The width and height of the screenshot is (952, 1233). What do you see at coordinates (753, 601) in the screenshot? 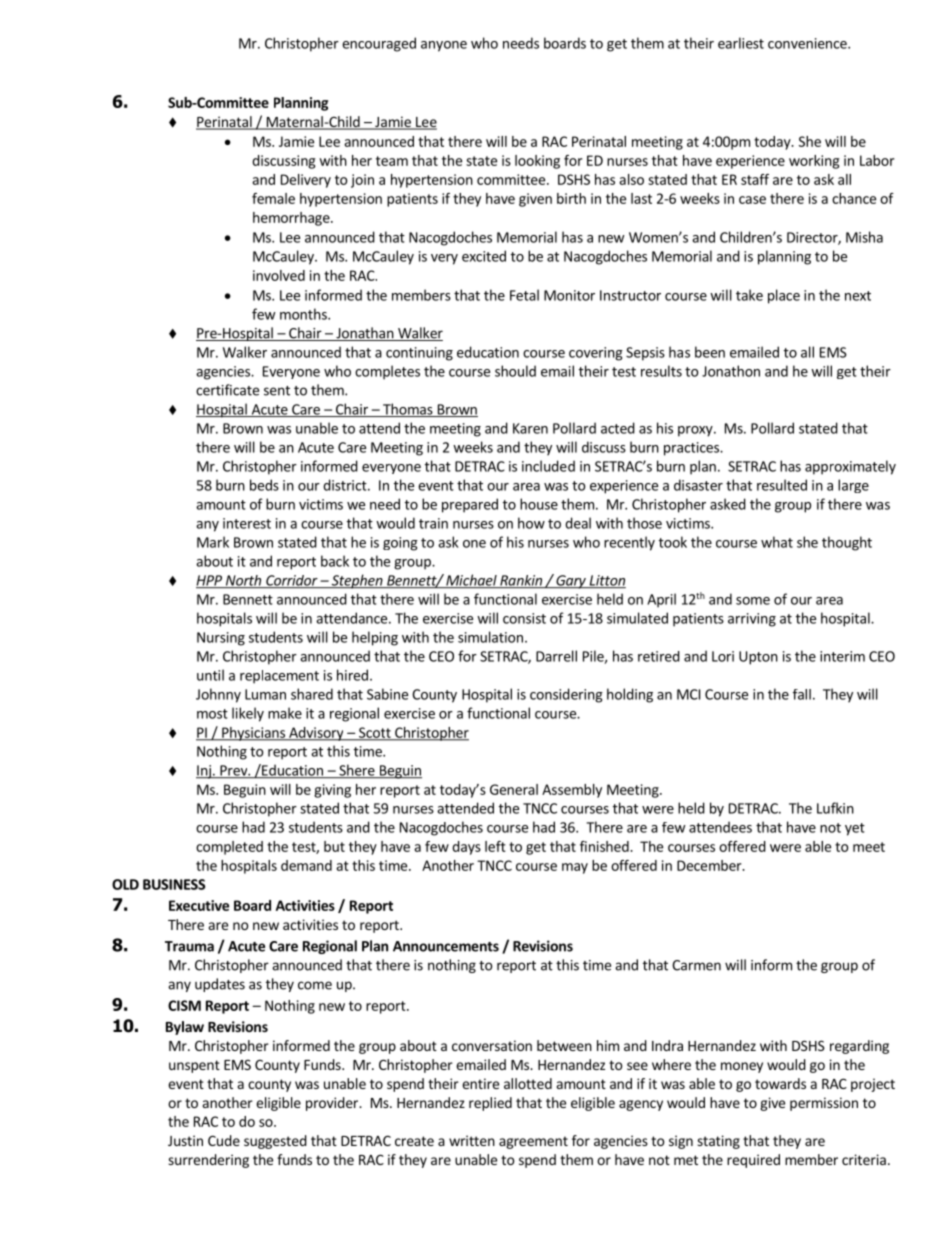
I see `some` at bounding box center [753, 601].
